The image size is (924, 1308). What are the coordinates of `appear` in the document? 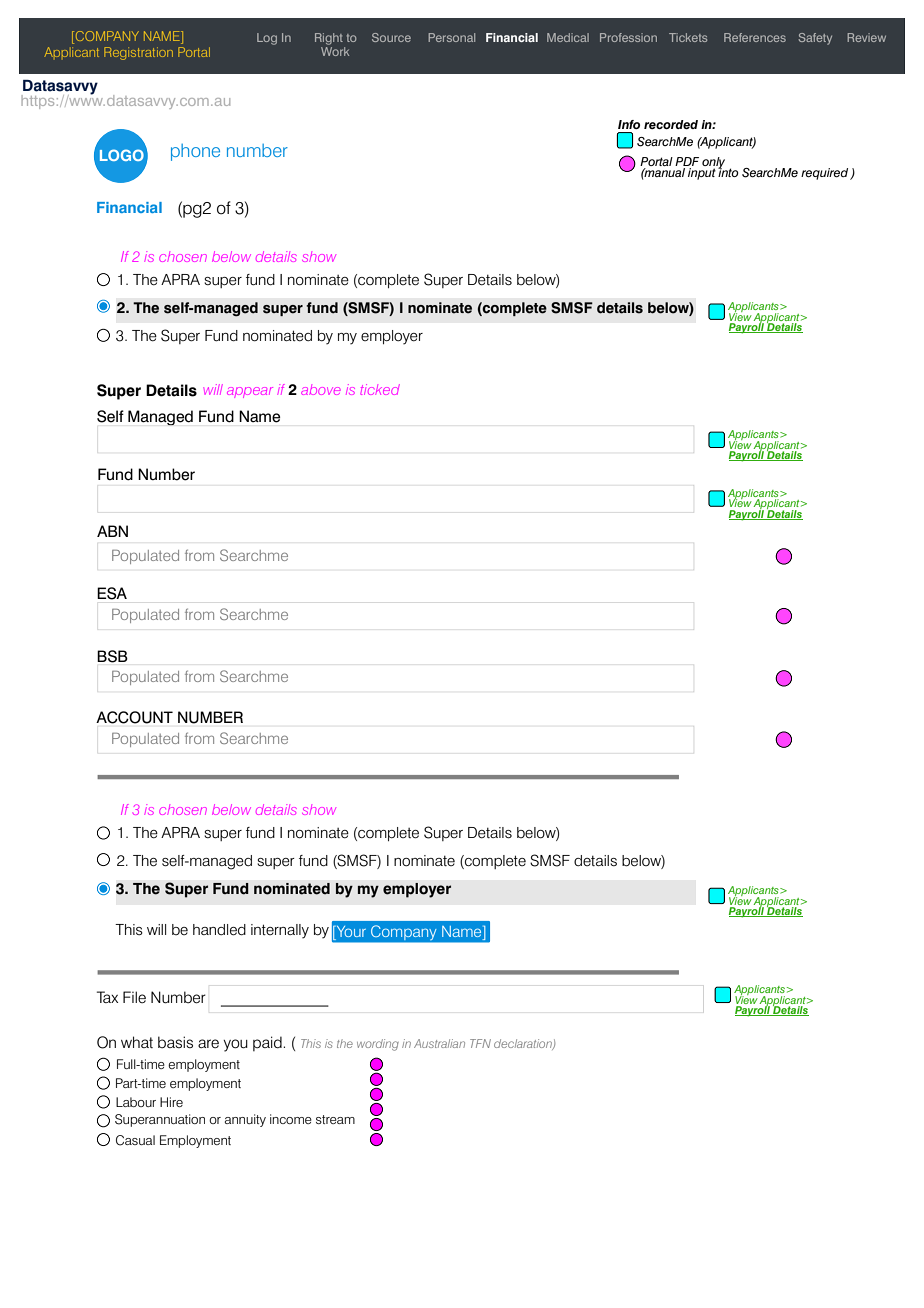 It's located at (250, 392).
